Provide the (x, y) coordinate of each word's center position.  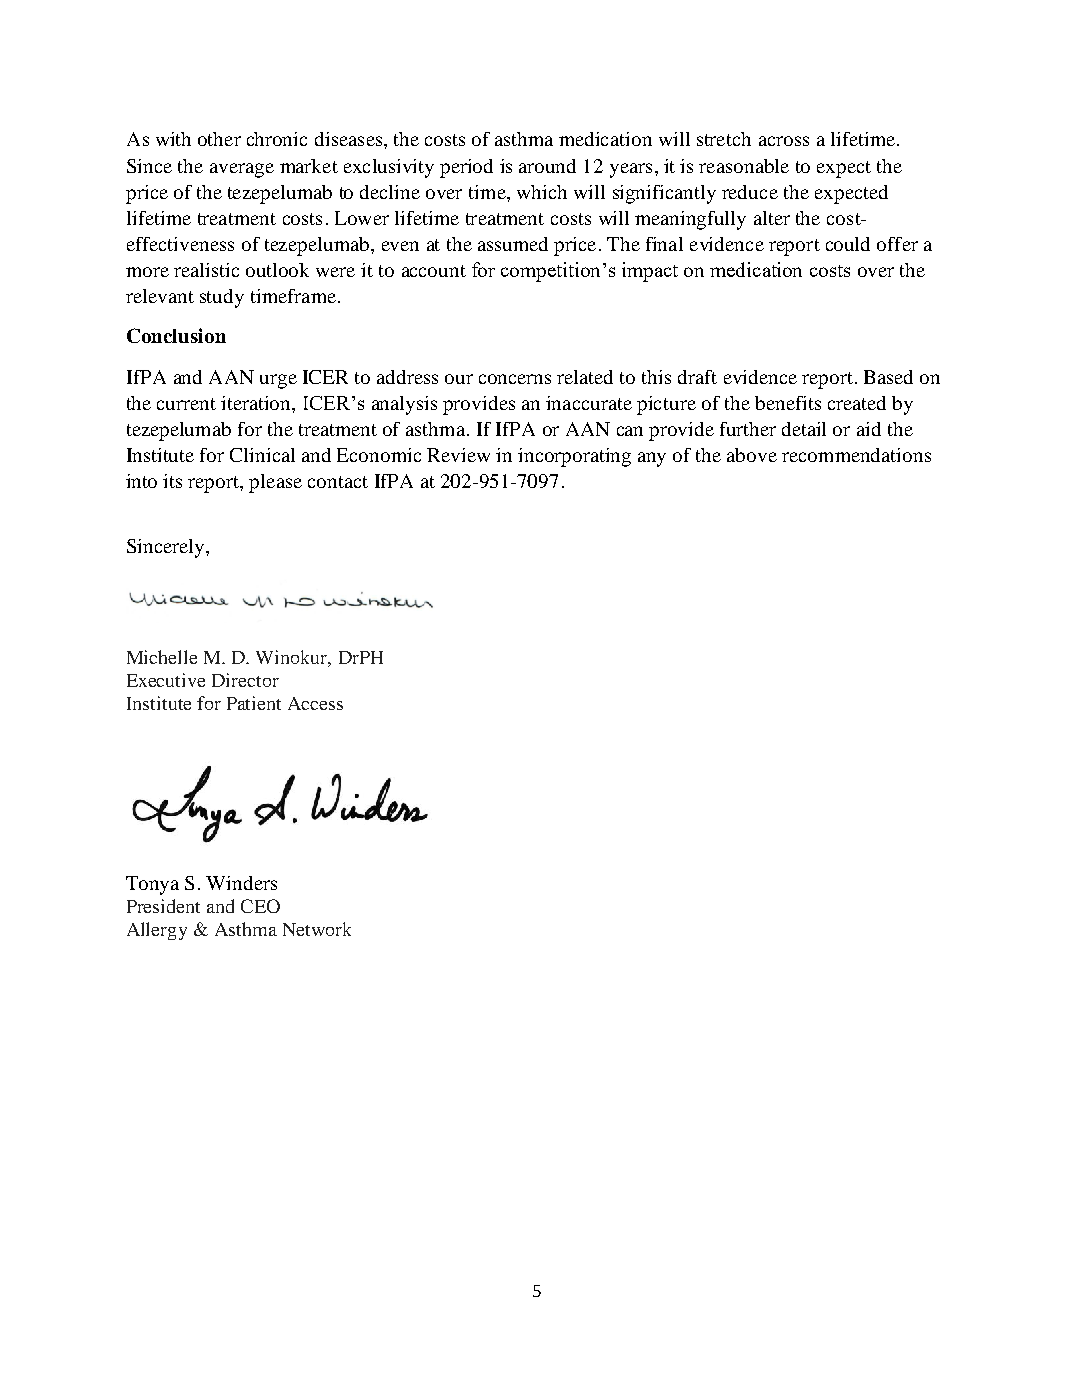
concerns (515, 379)
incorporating (574, 457)
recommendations (856, 455)
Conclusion (176, 335)
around (547, 166)
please (275, 483)
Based (888, 377)
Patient (254, 703)
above (752, 455)
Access (315, 703)
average (242, 170)
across (784, 141)
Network (317, 929)
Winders (241, 883)
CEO (260, 906)
